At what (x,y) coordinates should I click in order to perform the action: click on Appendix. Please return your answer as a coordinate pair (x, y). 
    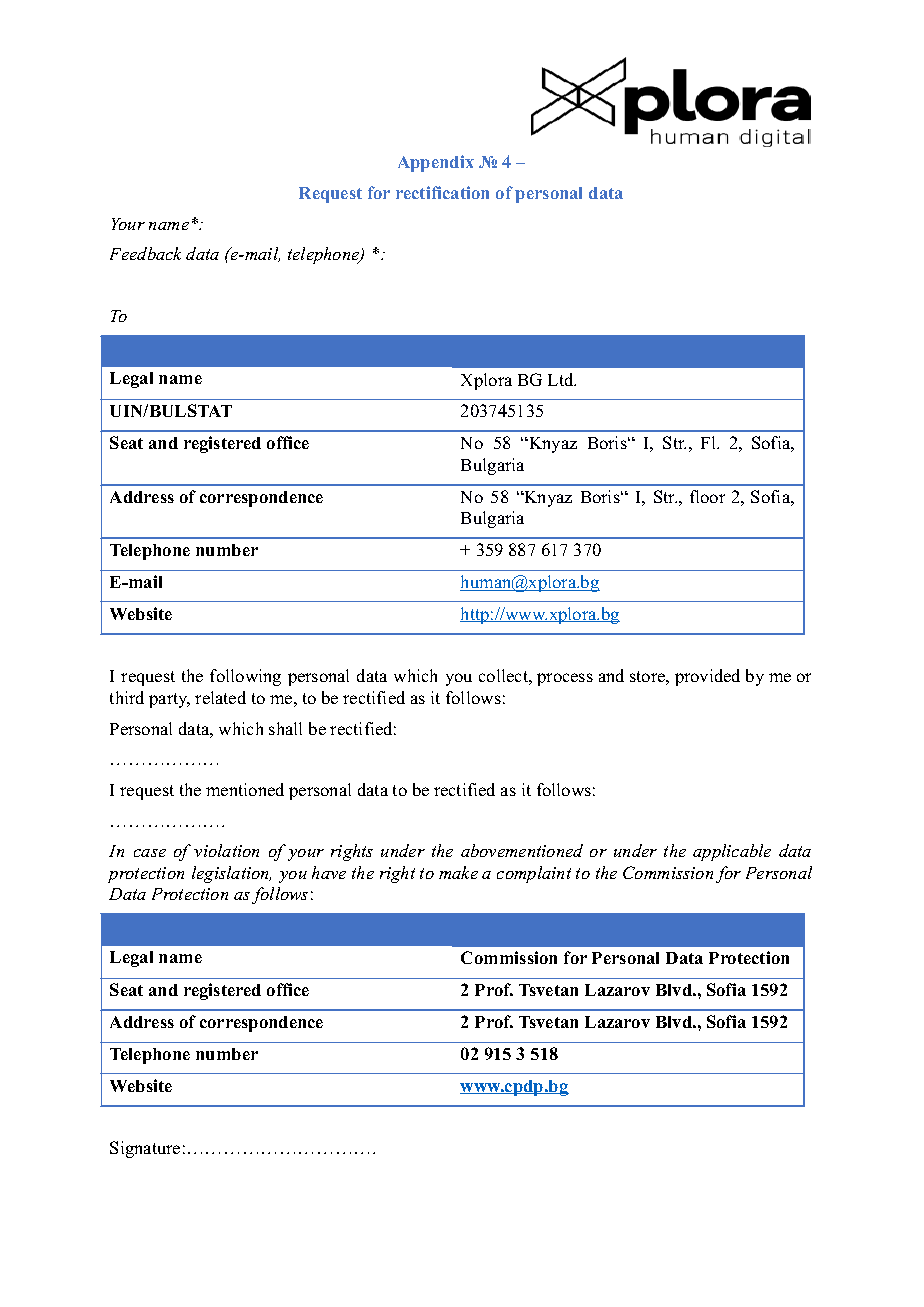
    Looking at the image, I should click on (436, 163).
